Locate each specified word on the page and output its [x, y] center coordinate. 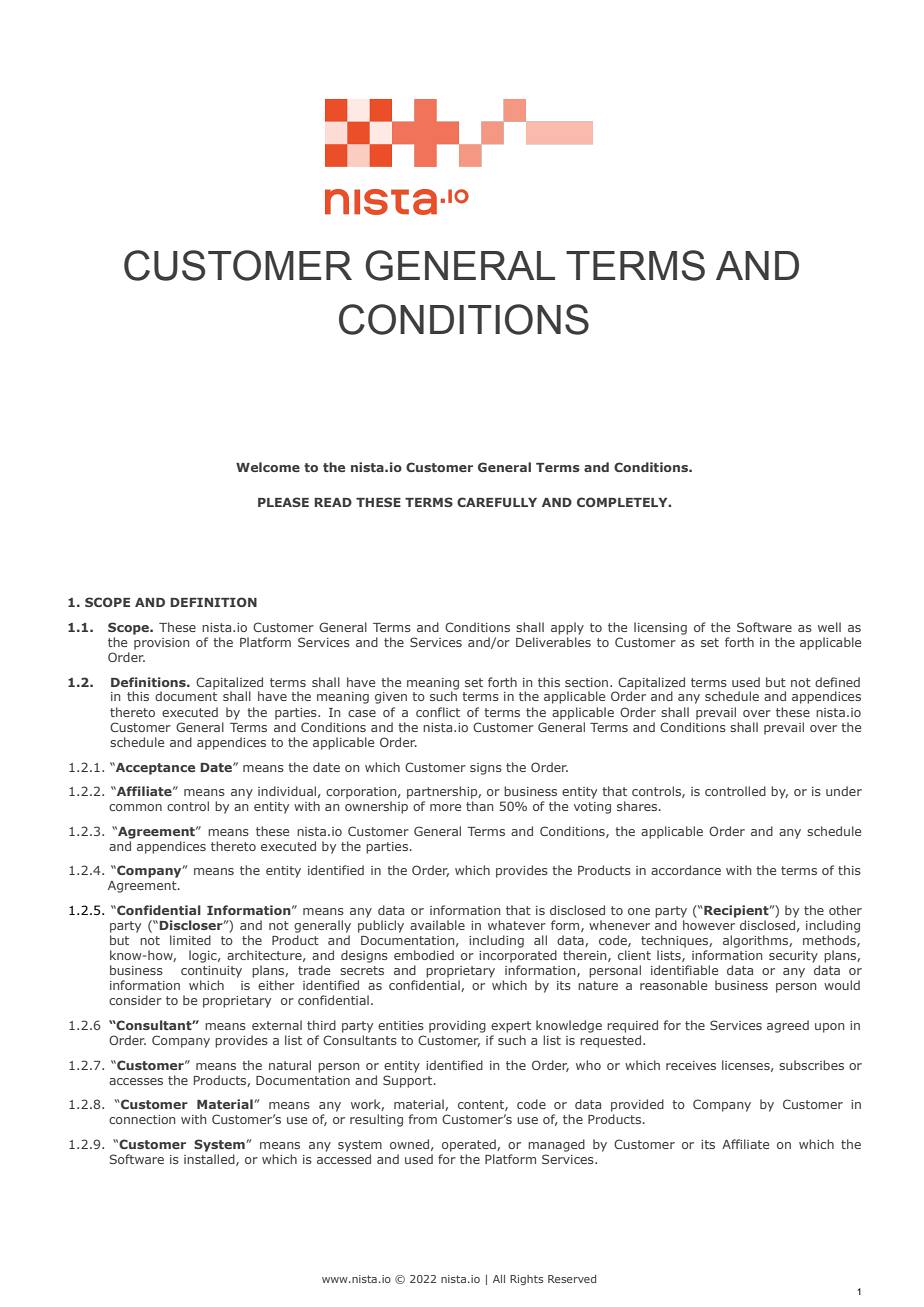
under [844, 791]
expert [511, 1027]
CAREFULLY [497, 502]
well [829, 627]
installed [210, 1160]
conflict [438, 712]
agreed [788, 1026]
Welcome [268, 467]
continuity [211, 972]
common [135, 807]
